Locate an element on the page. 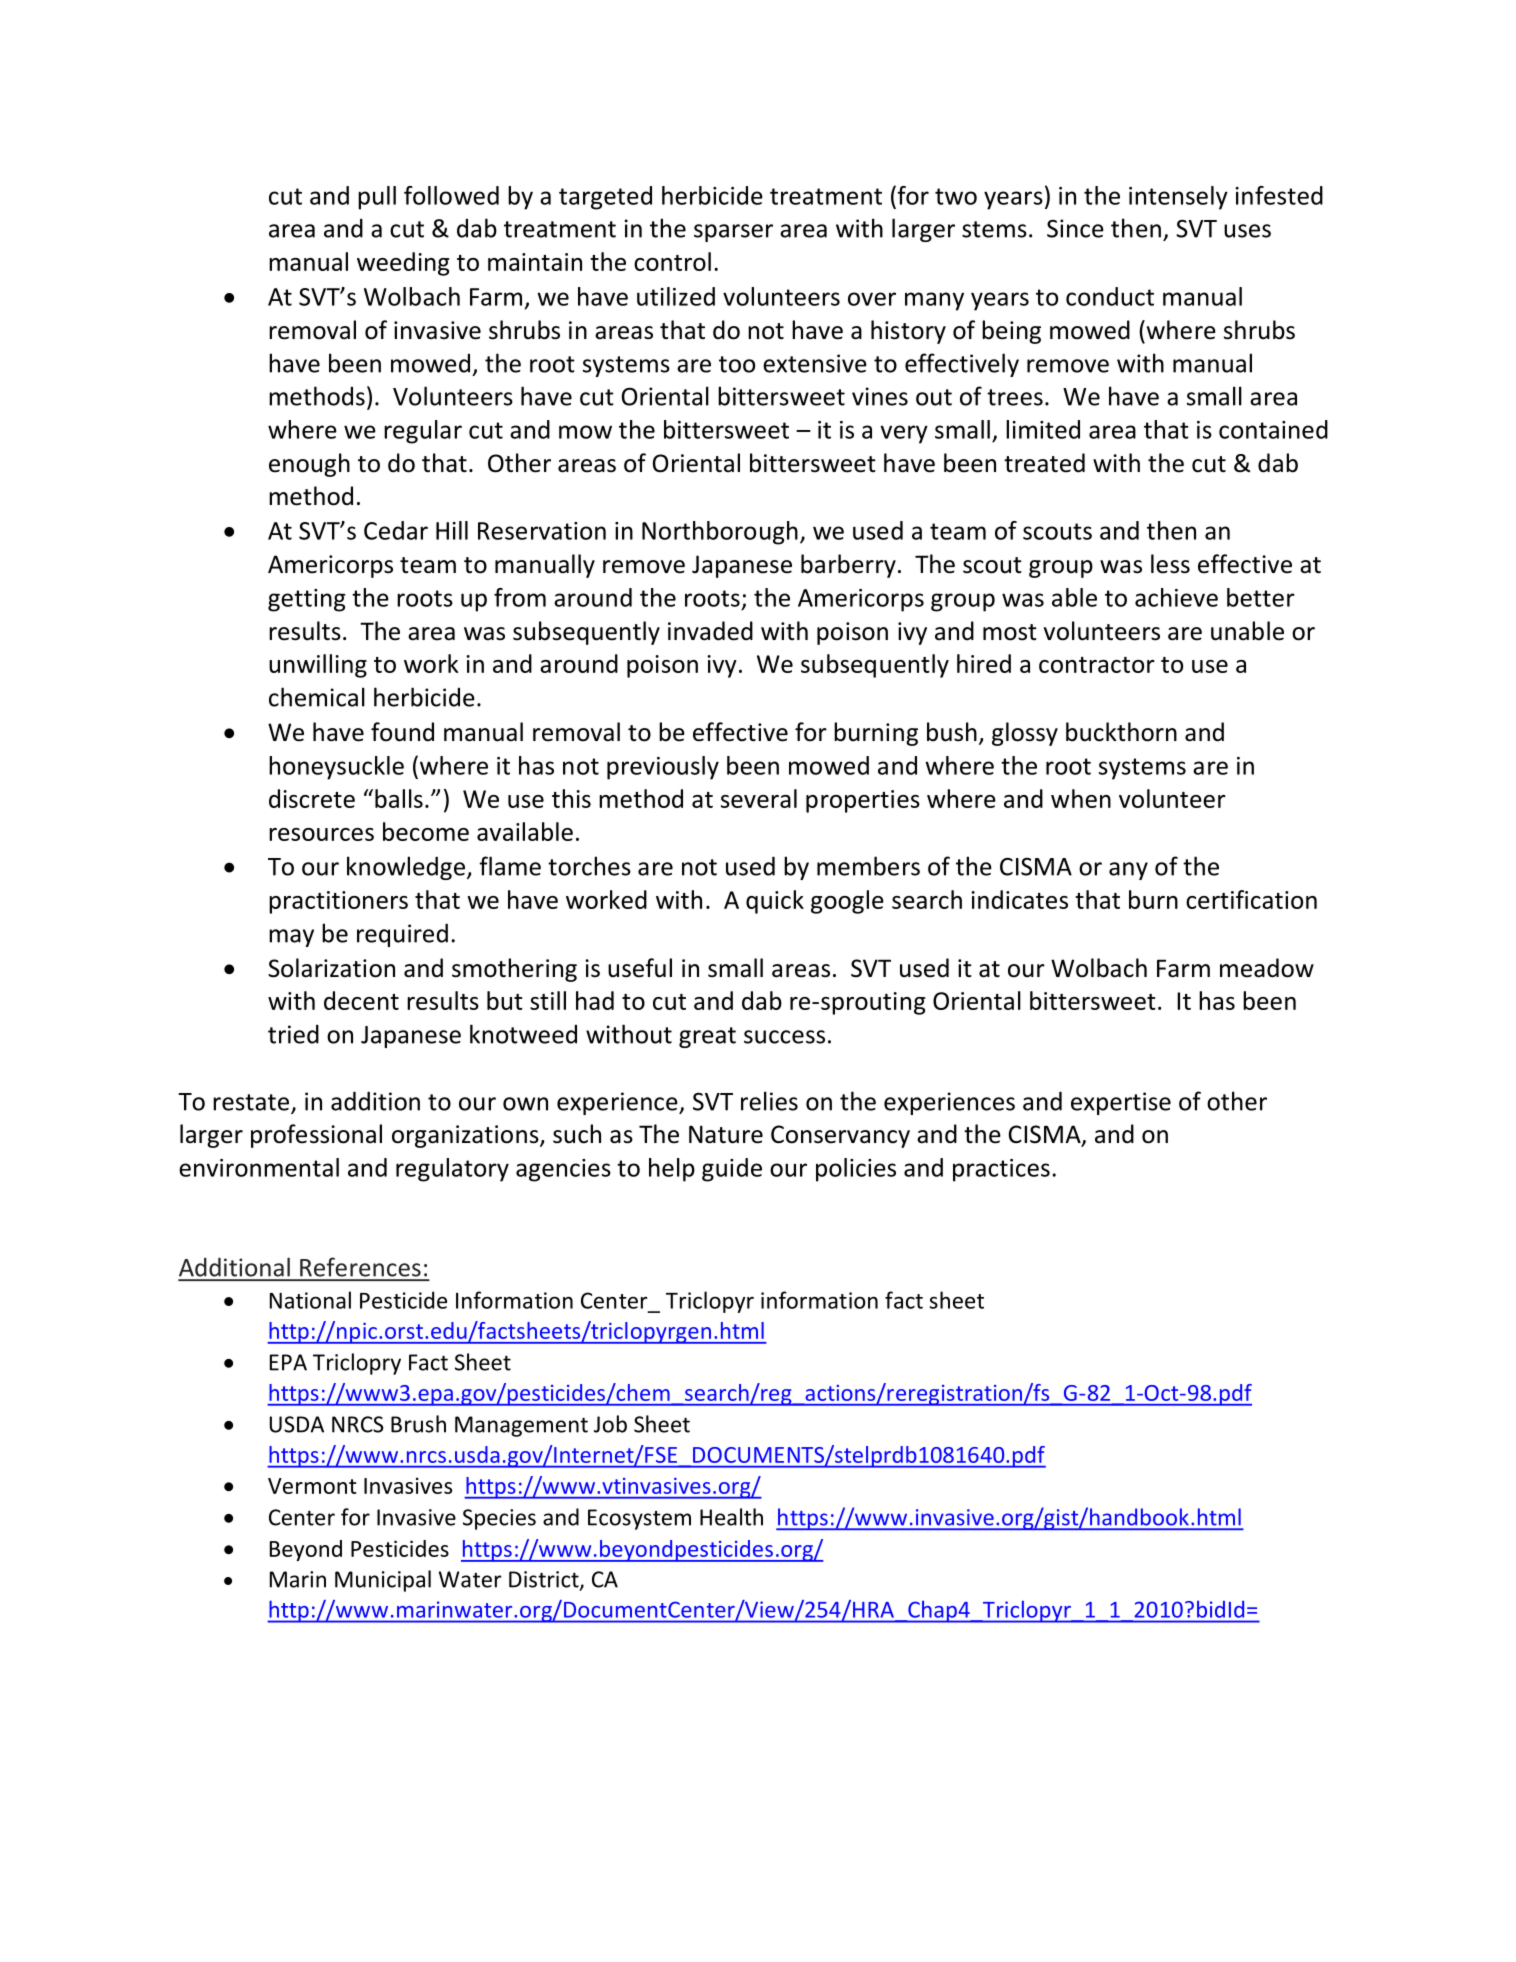  control is located at coordinates (672, 261).
